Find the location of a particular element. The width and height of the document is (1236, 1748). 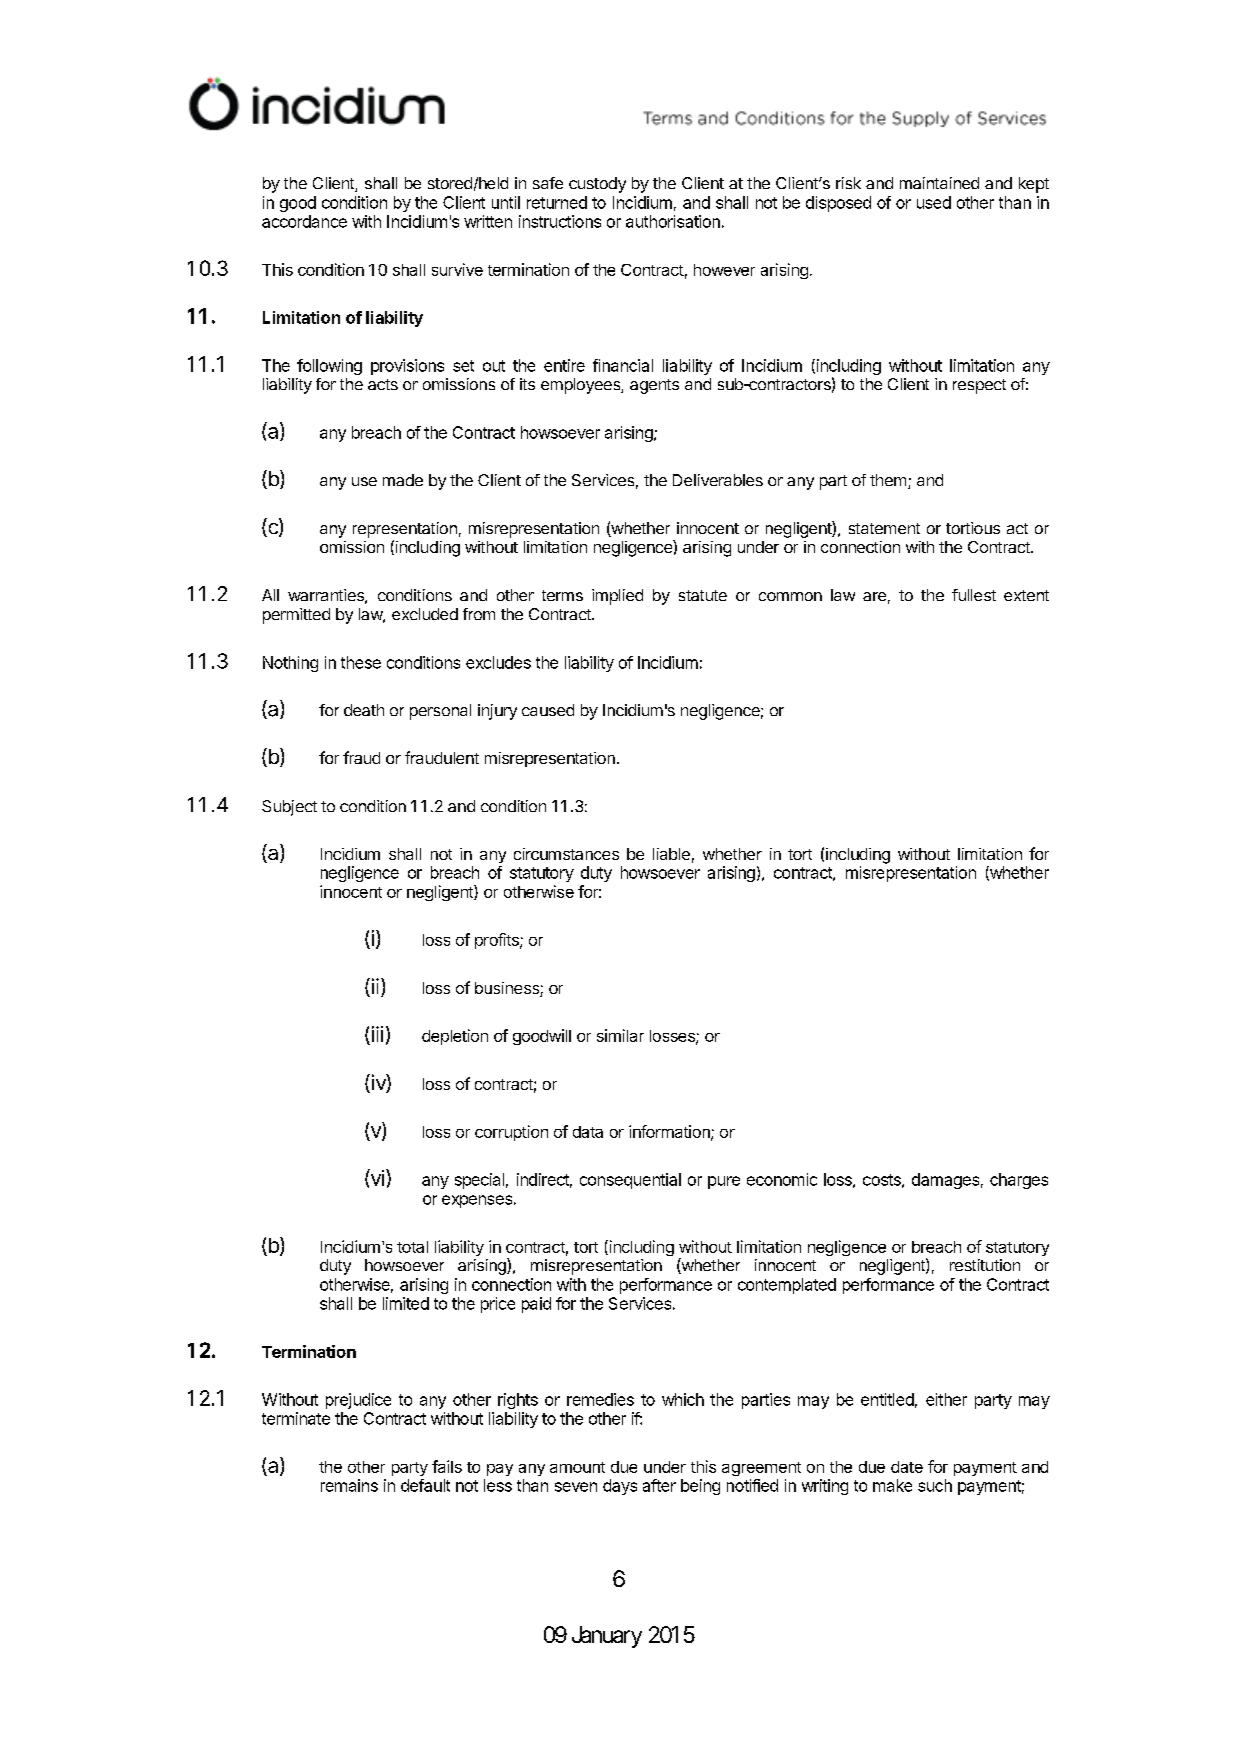

authorisation is located at coordinates (673, 221).
